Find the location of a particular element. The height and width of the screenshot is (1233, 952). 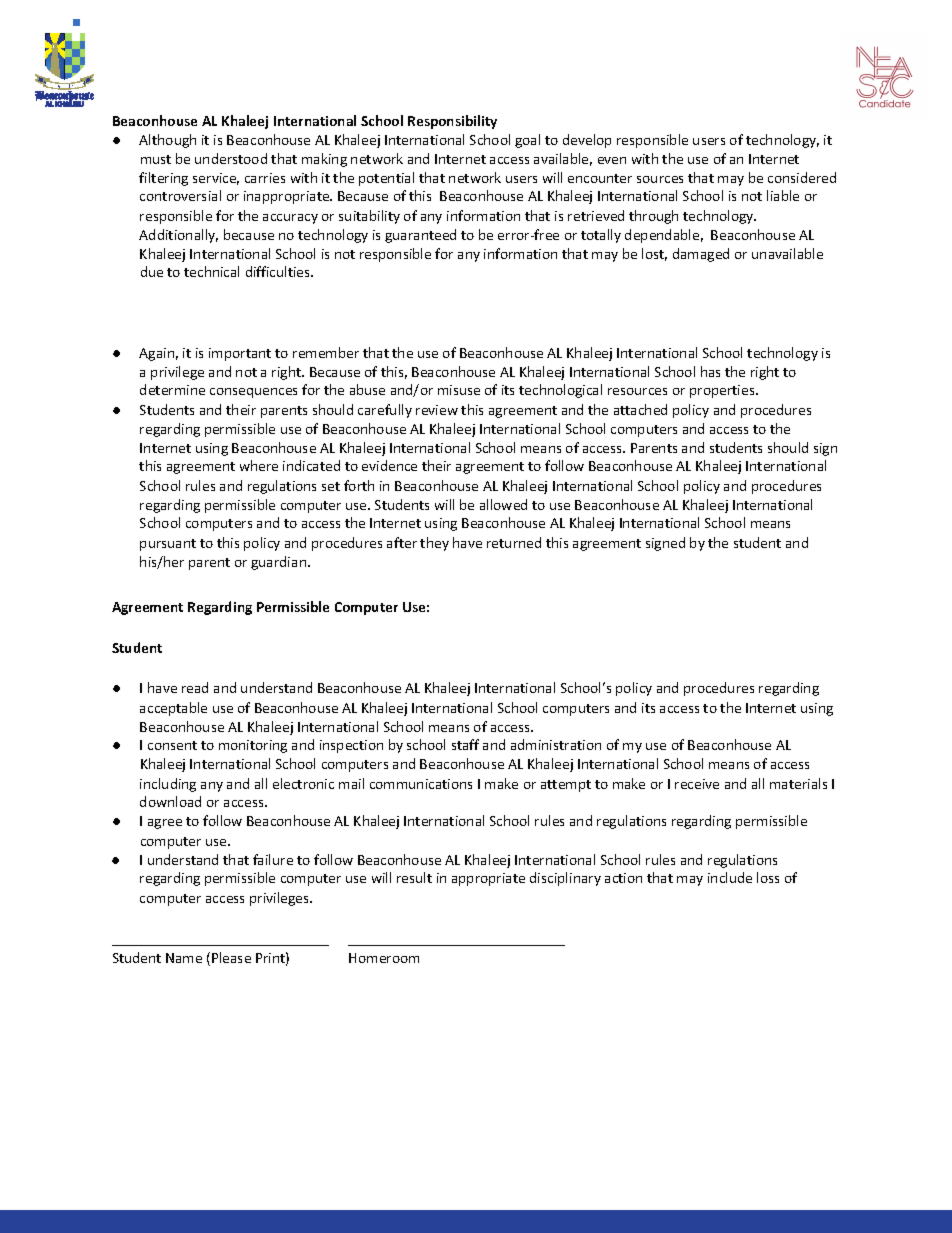

has is located at coordinates (710, 371).
